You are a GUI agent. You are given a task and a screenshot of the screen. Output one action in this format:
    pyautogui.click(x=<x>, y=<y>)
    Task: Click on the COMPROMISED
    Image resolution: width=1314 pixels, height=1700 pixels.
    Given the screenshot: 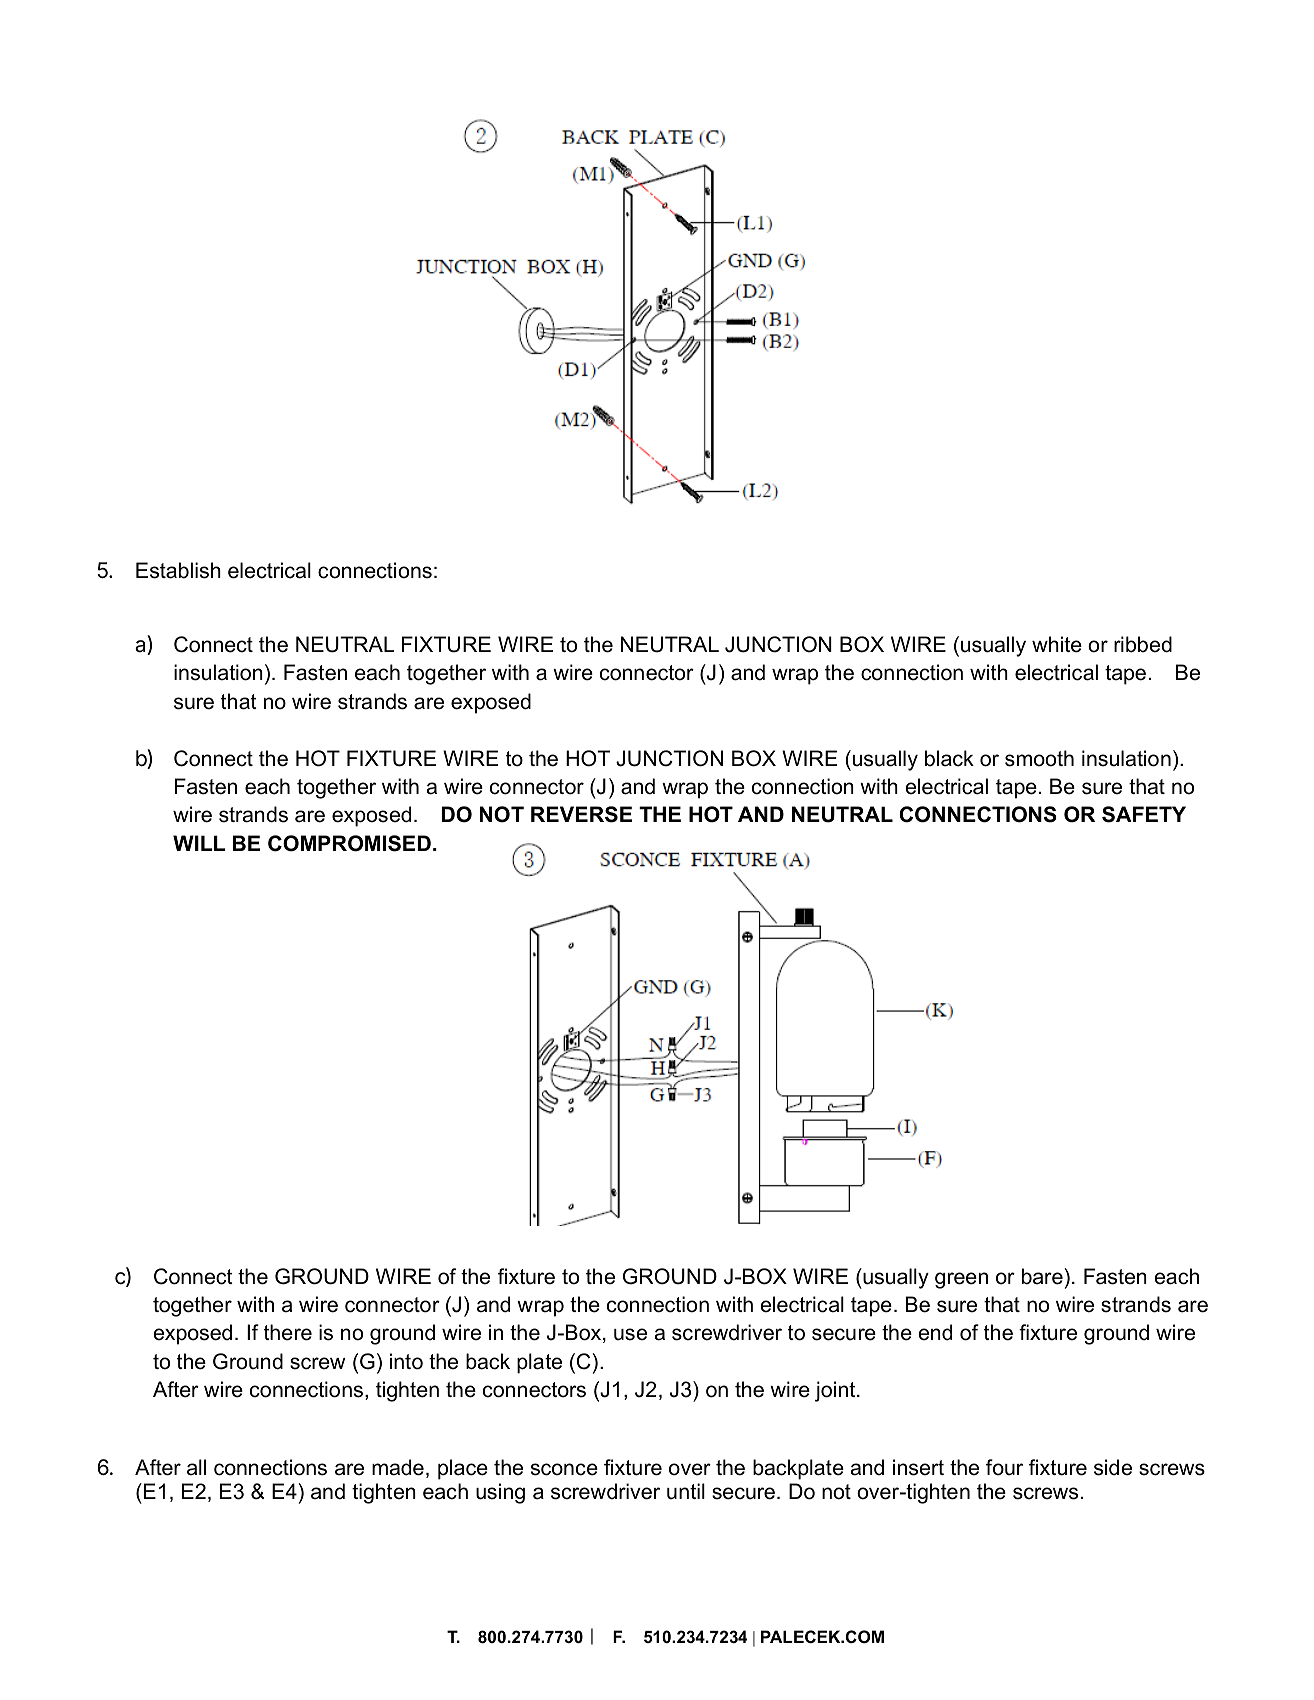 What is the action you would take?
    pyautogui.click(x=349, y=843)
